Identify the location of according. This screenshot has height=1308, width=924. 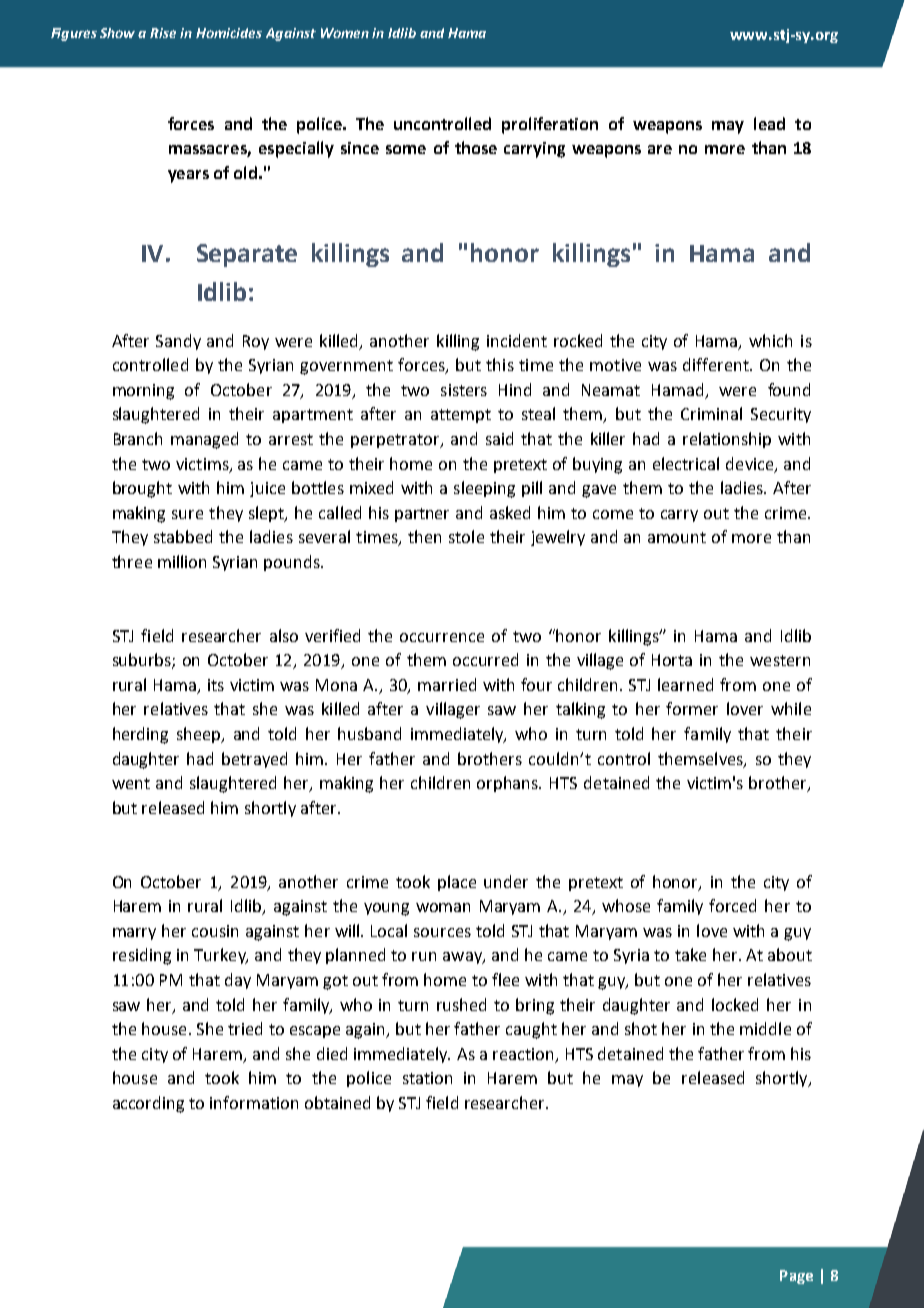
(148, 1104).
